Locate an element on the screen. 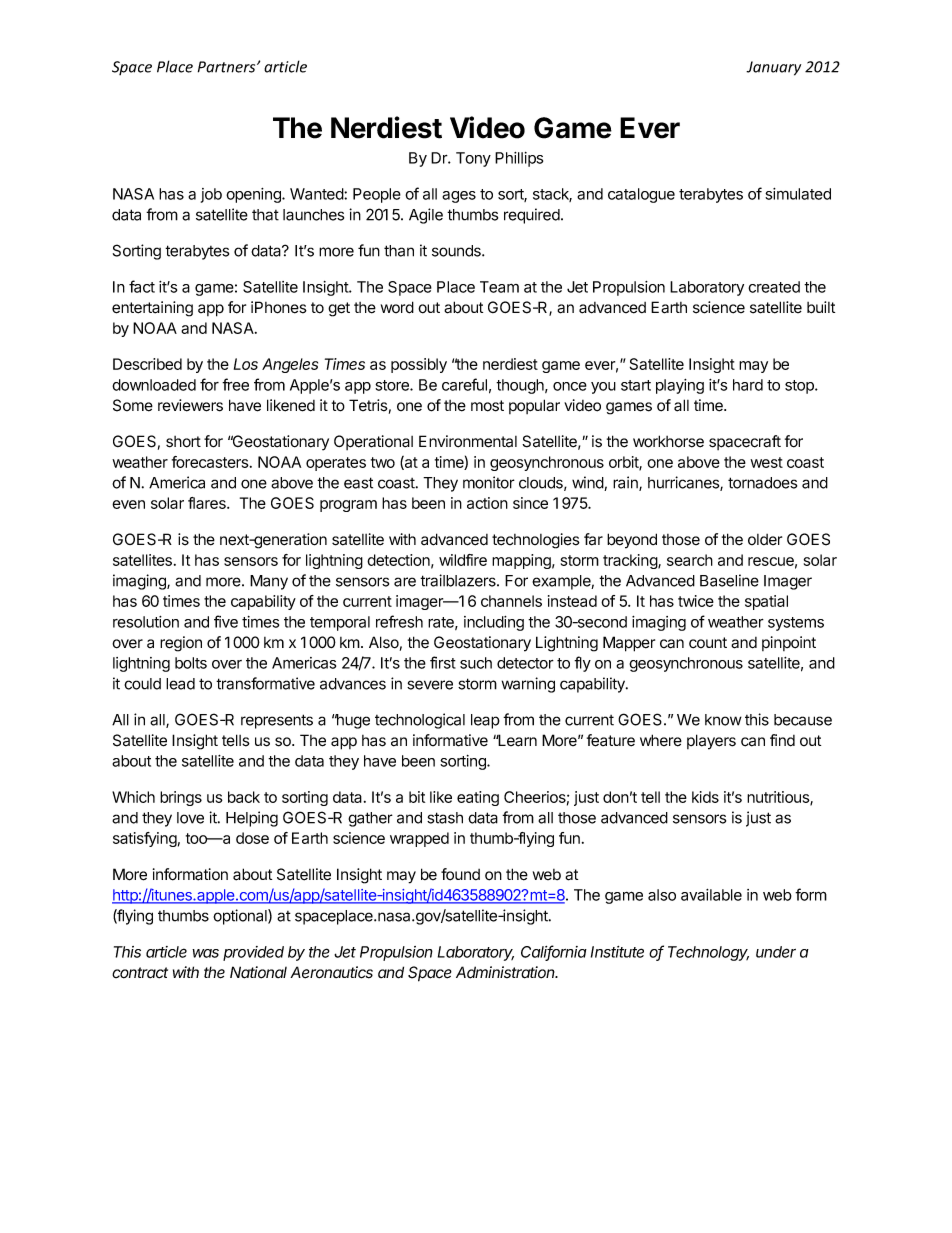 This screenshot has height=1233, width=952. flares is located at coordinates (208, 503).
